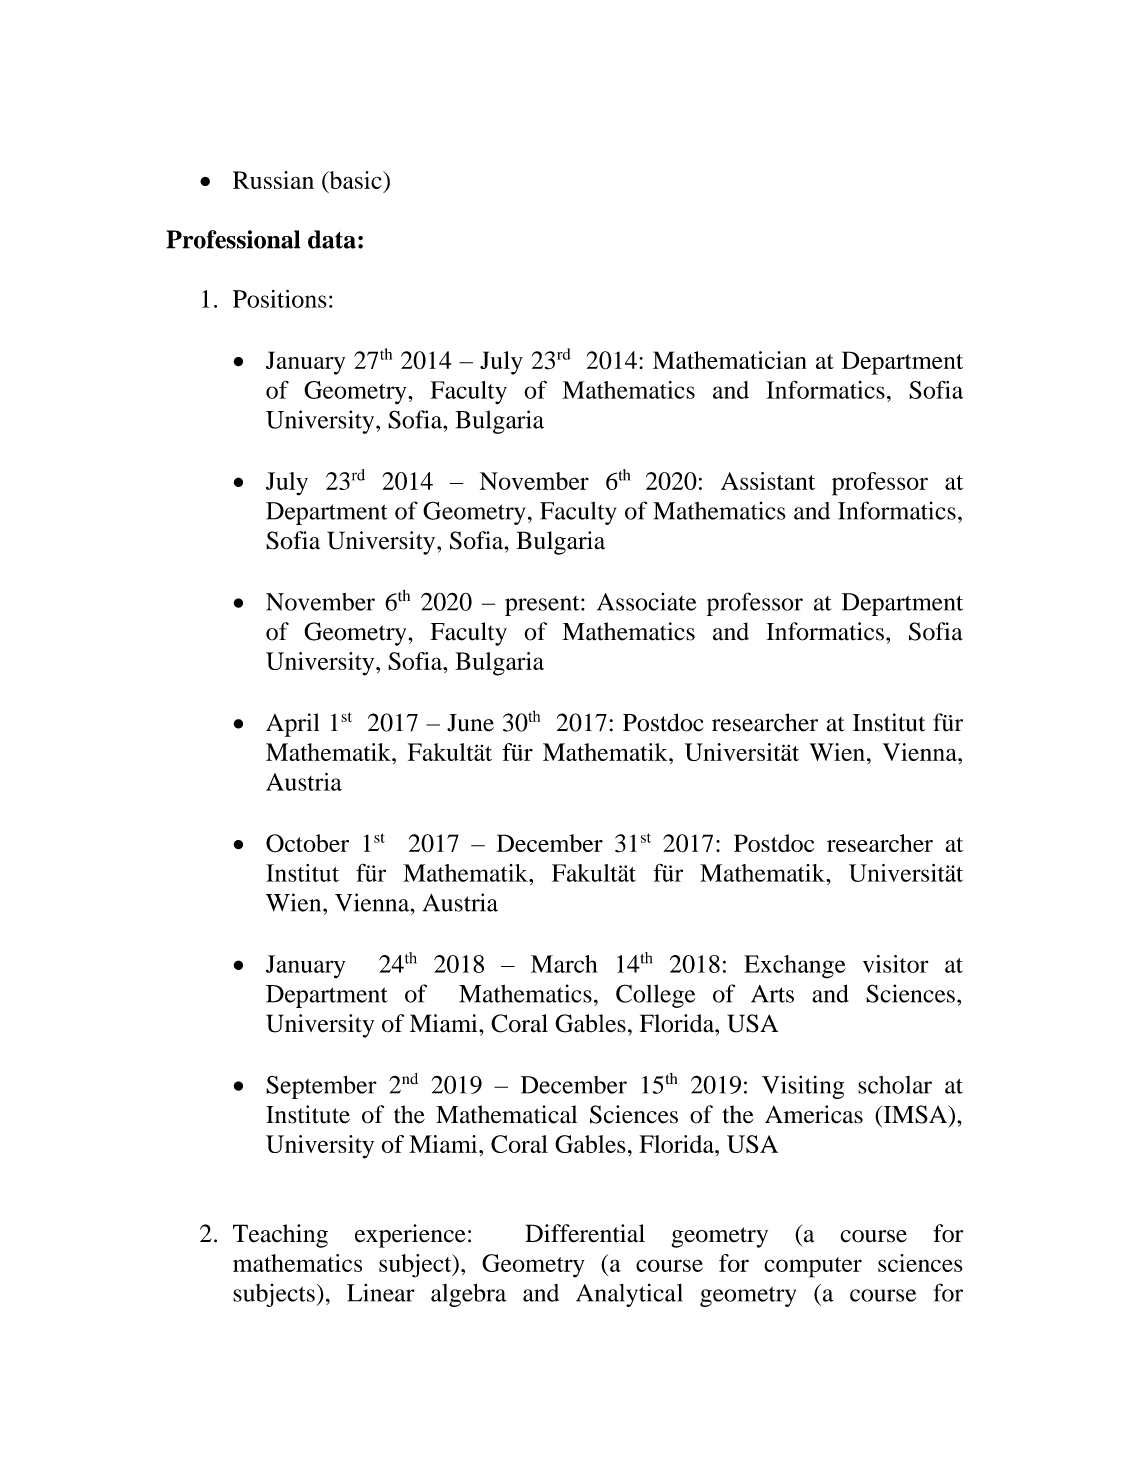  Describe the element at coordinates (647, 602) in the screenshot. I see `Associate` at that location.
